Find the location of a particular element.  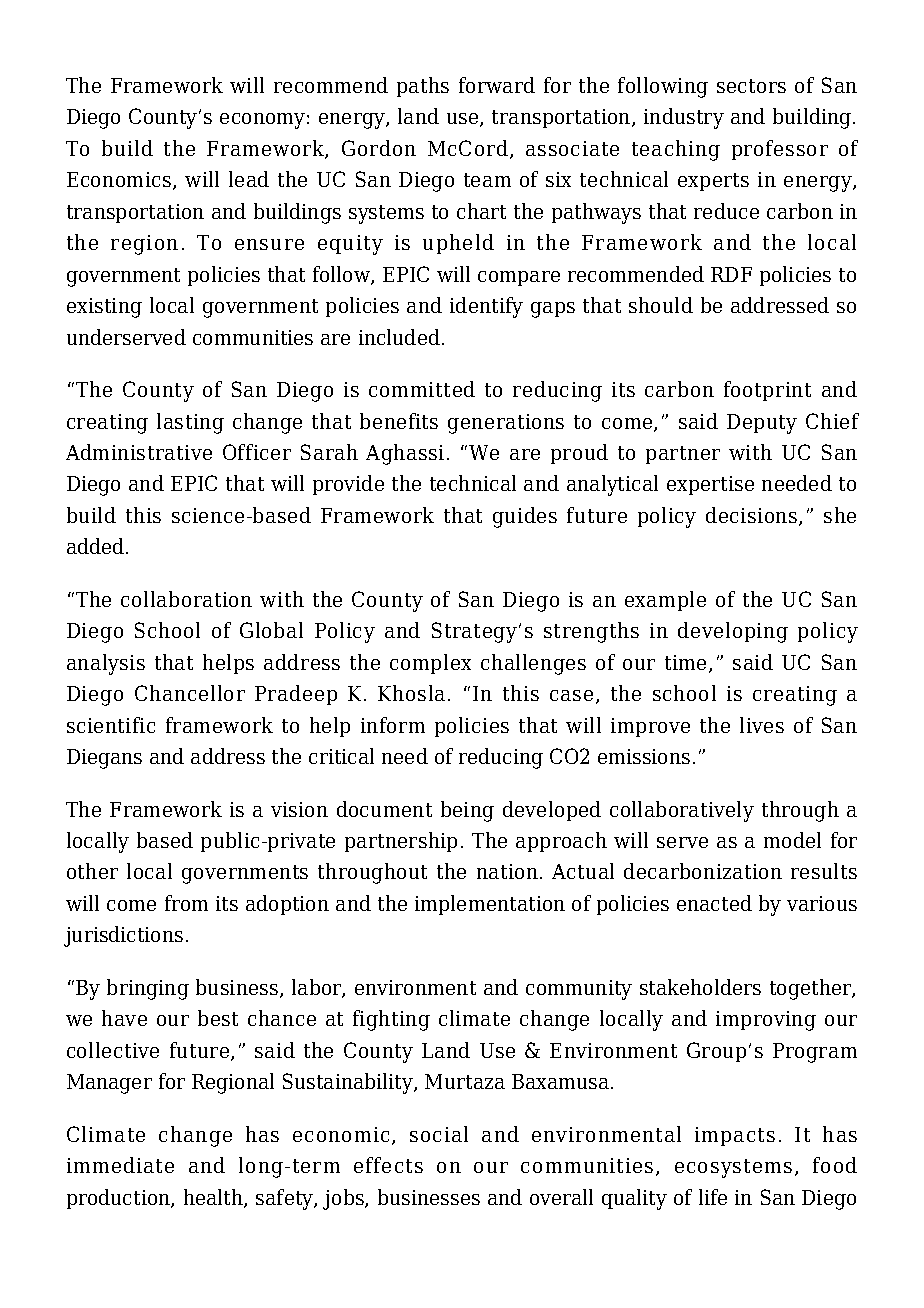

complex is located at coordinates (430, 664).
